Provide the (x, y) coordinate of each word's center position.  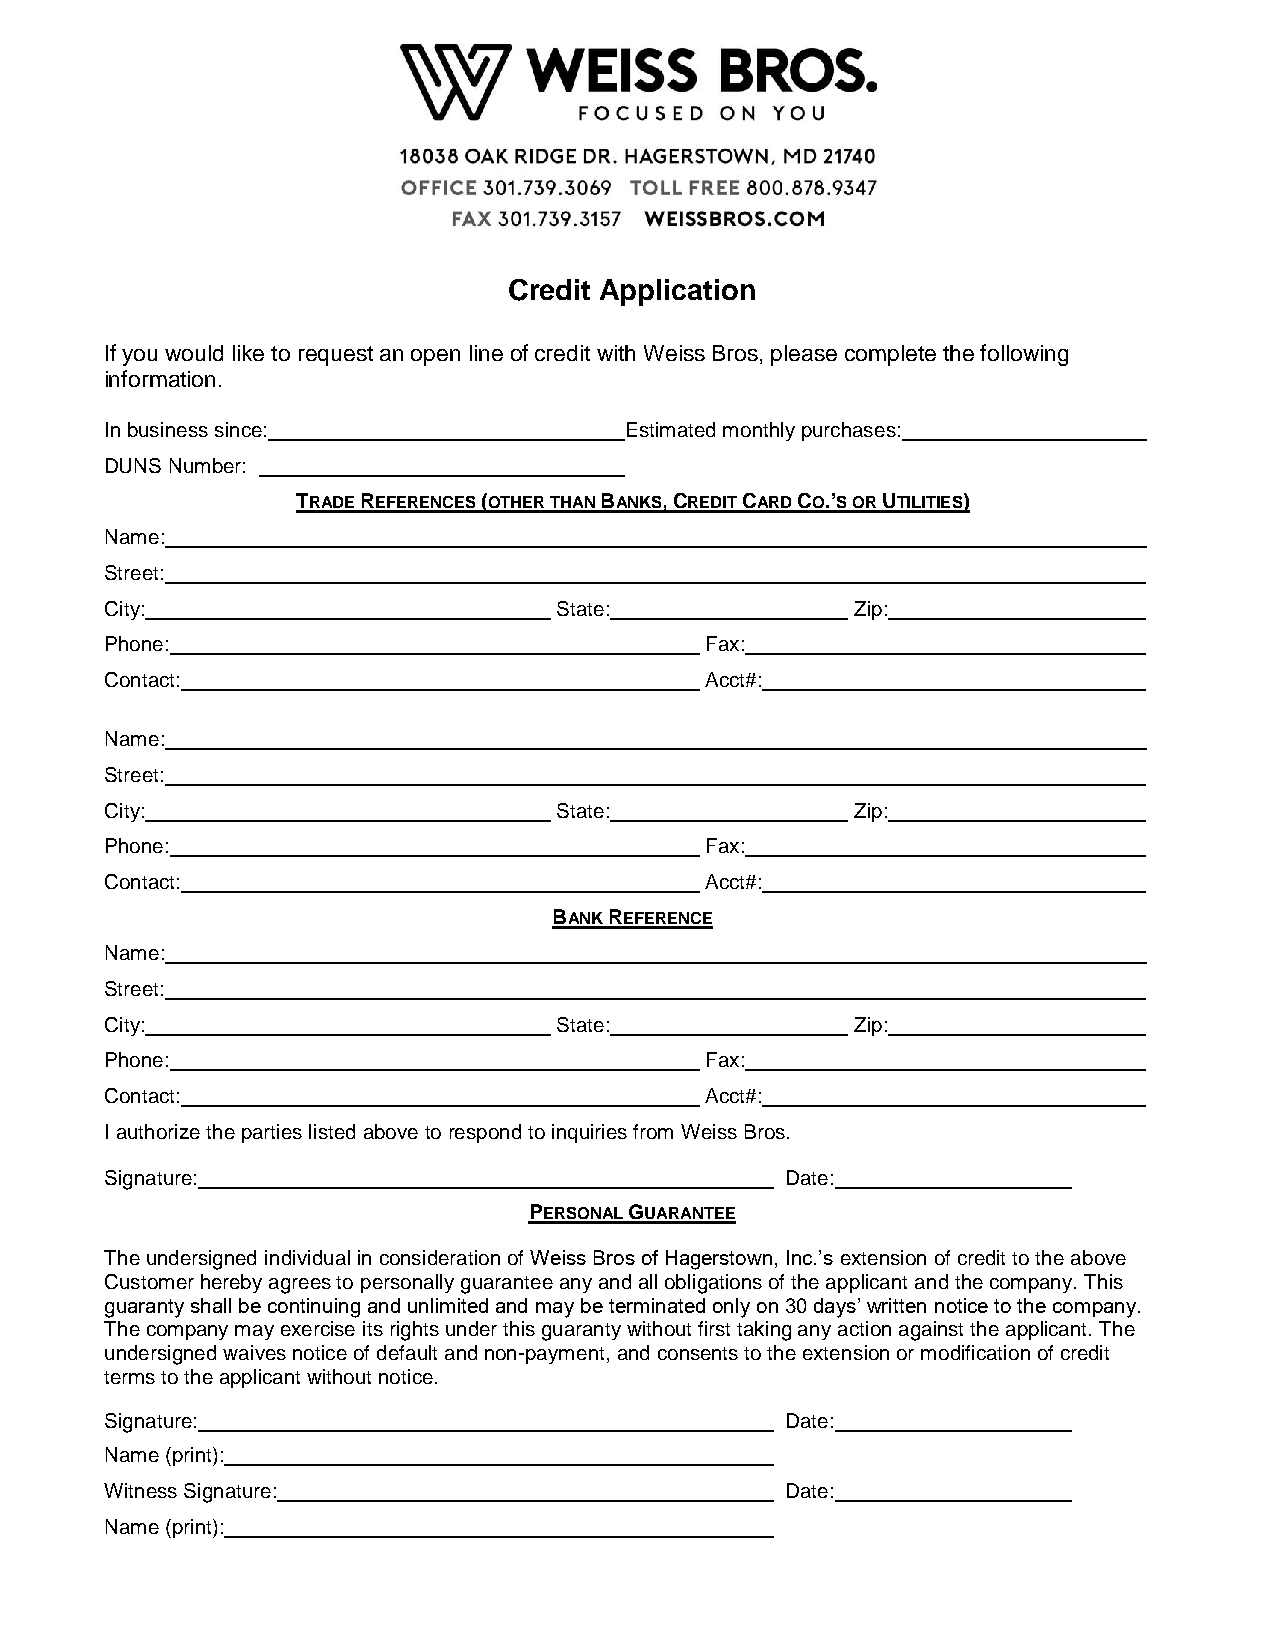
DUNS (133, 465)
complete (890, 355)
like (248, 353)
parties (272, 1133)
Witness (140, 1490)
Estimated (669, 431)
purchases (849, 431)
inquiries (589, 1133)
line (486, 353)
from (653, 1131)
